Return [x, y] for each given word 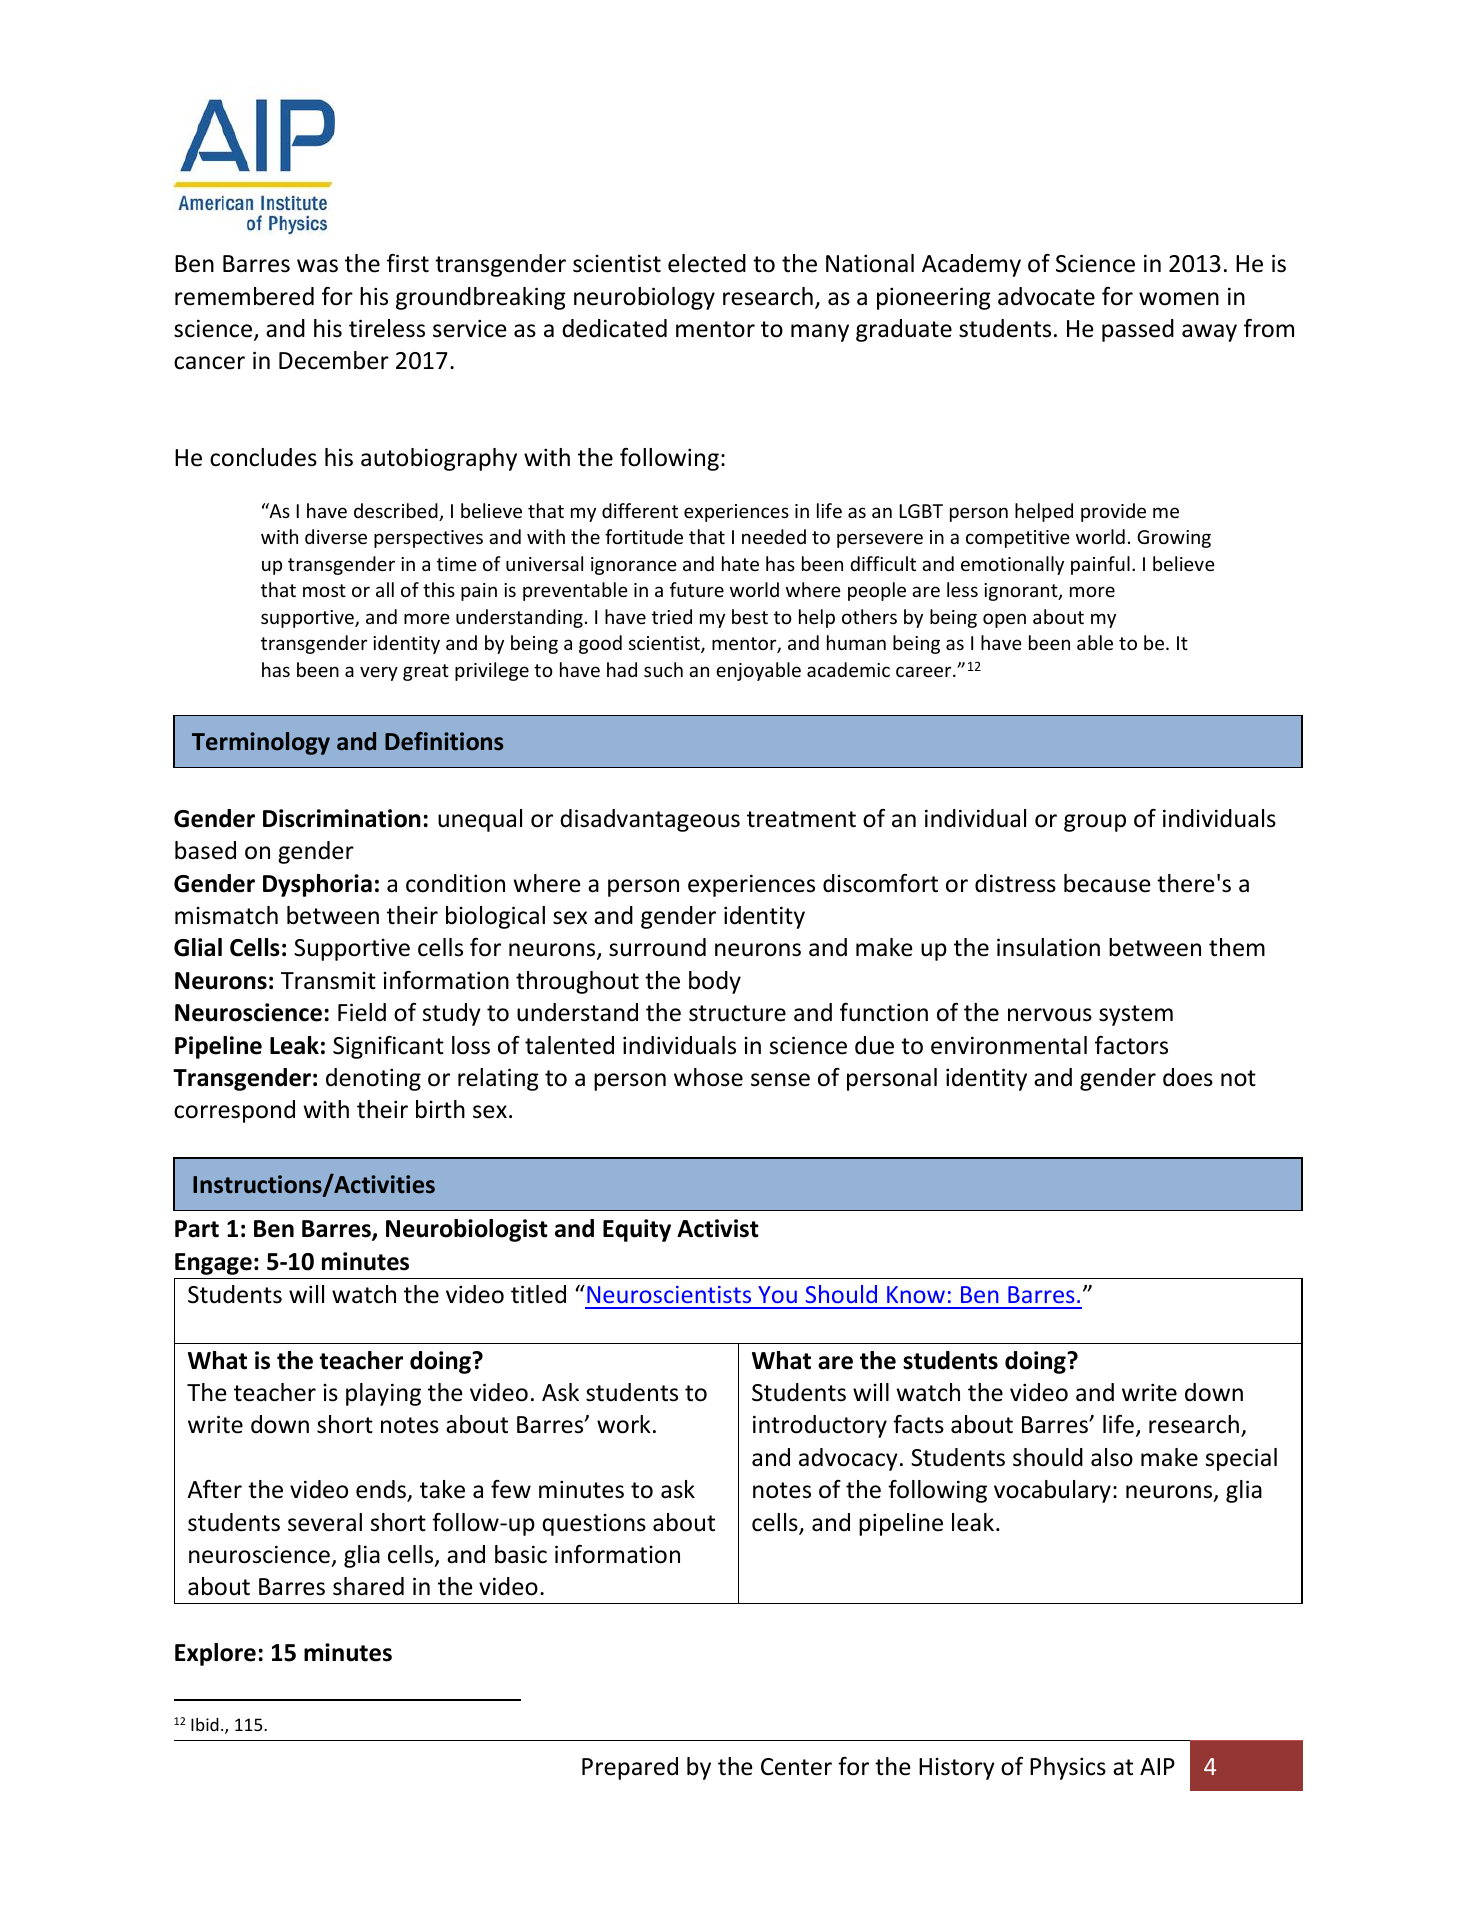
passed [1138, 330]
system [1136, 1015]
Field [362, 1012]
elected [707, 263]
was [317, 266]
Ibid [205, 1724]
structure [737, 1013]
